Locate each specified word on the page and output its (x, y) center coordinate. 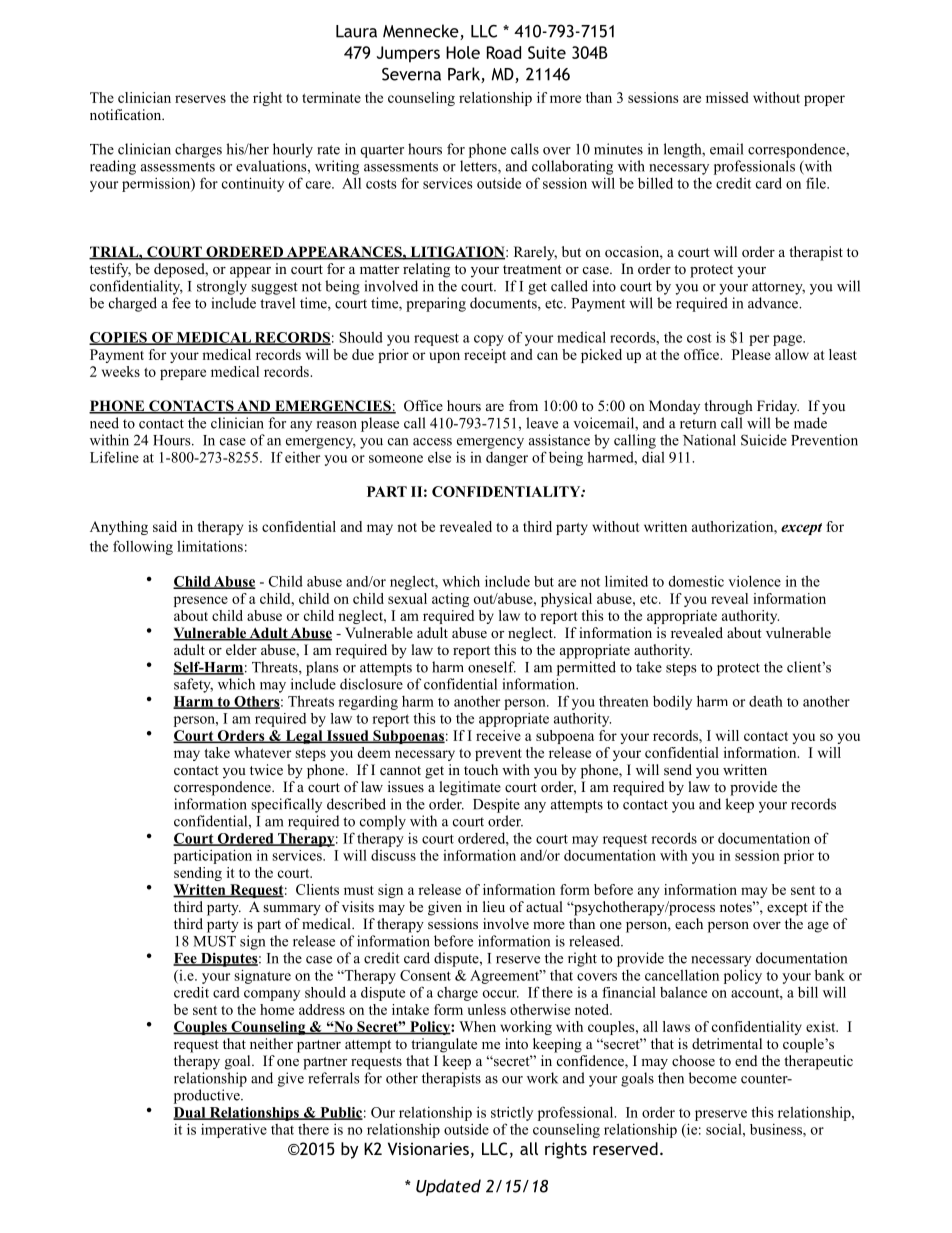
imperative (234, 1131)
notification (127, 115)
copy (489, 340)
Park (465, 75)
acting (450, 600)
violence (754, 581)
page (788, 340)
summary (292, 910)
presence (201, 601)
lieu (494, 906)
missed (727, 97)
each (689, 923)
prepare (183, 374)
